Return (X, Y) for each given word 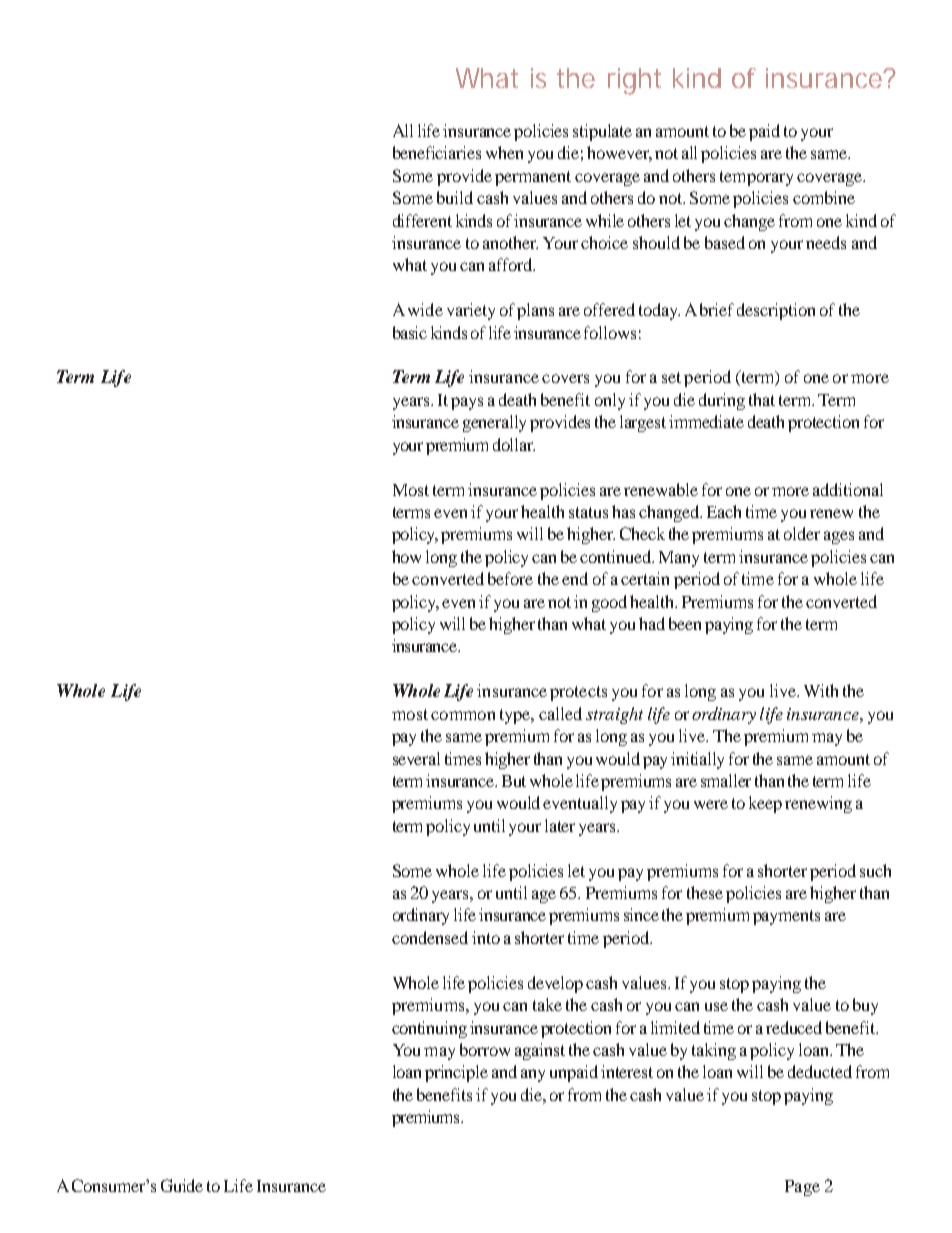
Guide (182, 1185)
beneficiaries (437, 152)
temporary (756, 178)
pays (467, 403)
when (504, 152)
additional (848, 489)
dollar (514, 444)
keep (765, 804)
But (514, 781)
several (416, 758)
